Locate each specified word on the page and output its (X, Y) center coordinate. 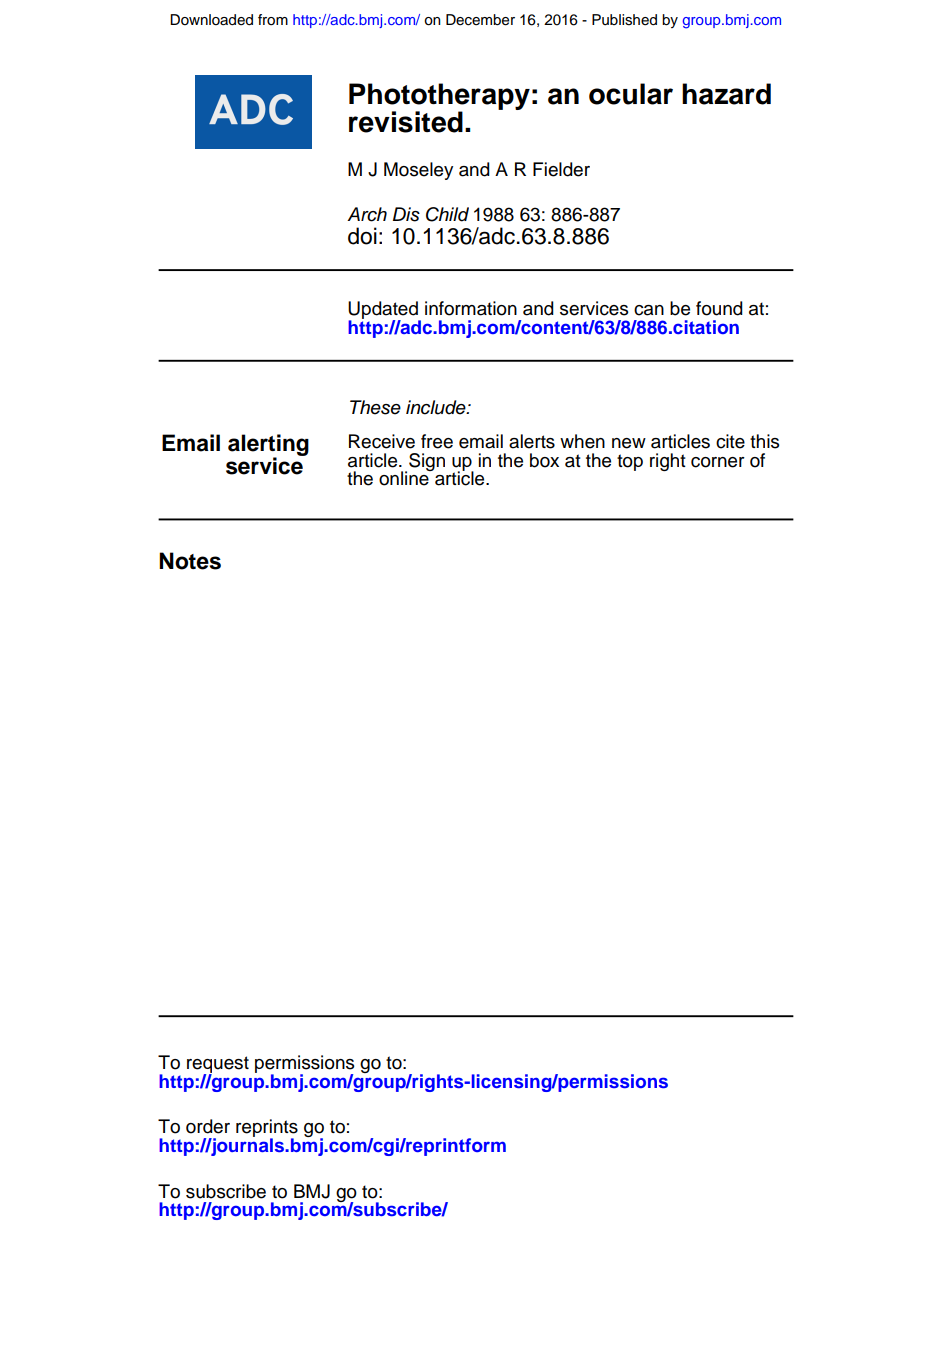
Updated (384, 311)
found (719, 308)
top (630, 462)
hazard (726, 94)
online (405, 477)
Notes (190, 561)
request (218, 1065)
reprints (267, 1129)
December (480, 20)
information (471, 308)
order (208, 1126)
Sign (427, 462)
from (273, 20)
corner (718, 462)
